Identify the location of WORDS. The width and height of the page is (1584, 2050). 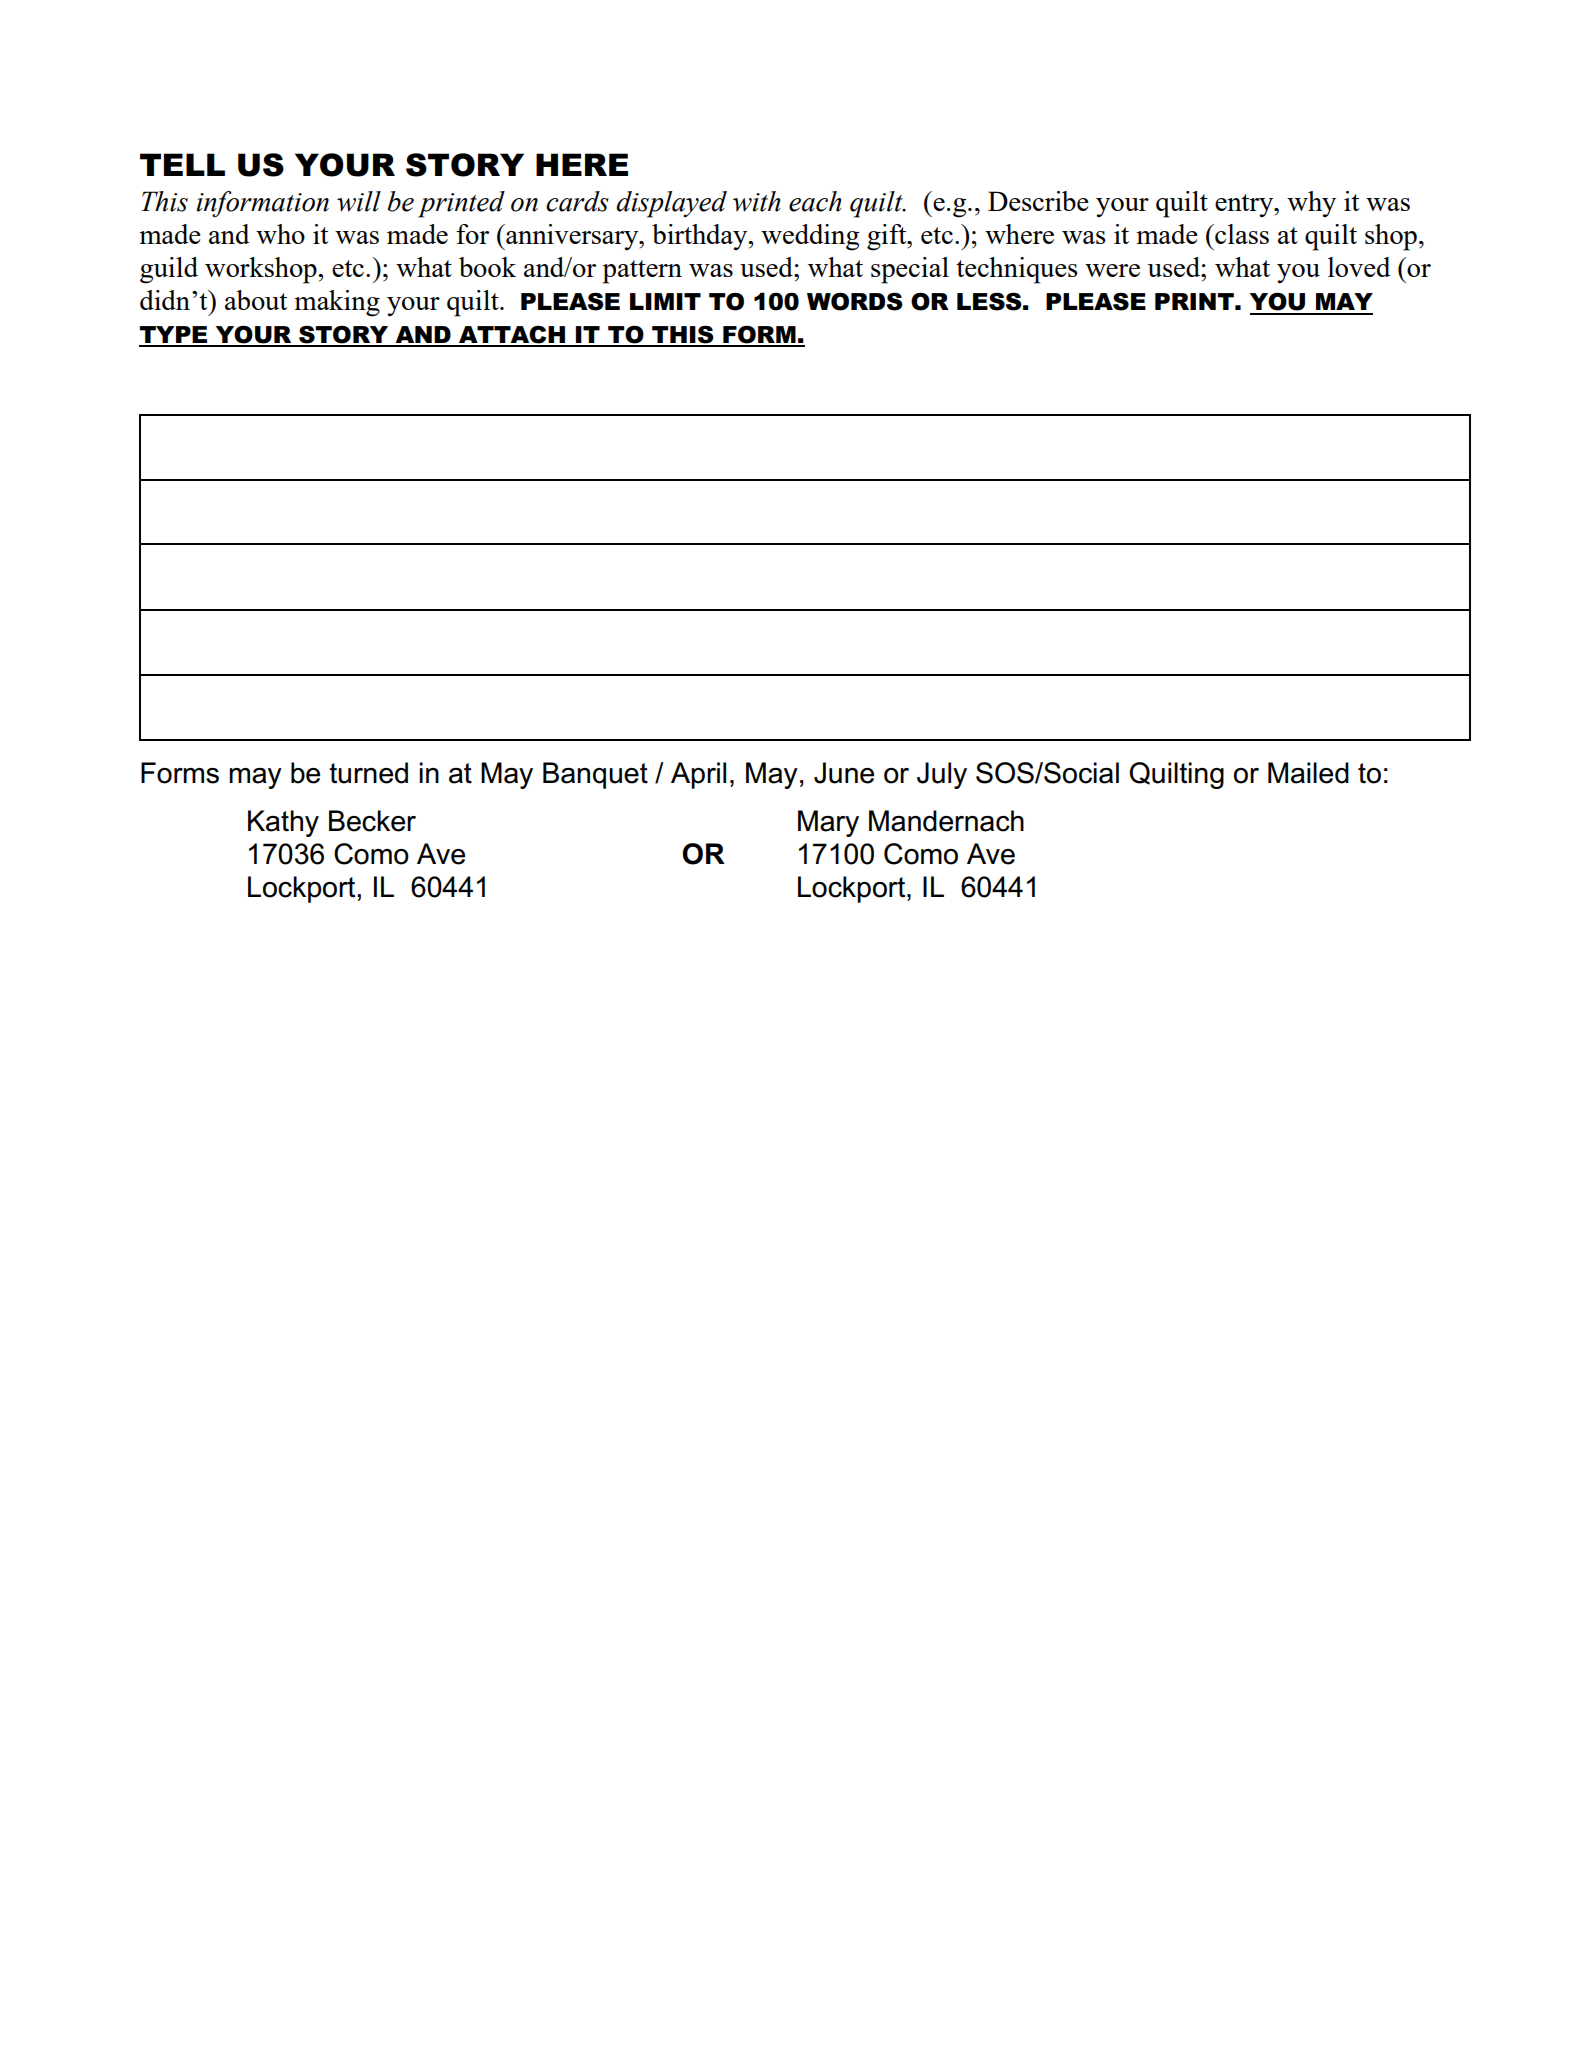
(855, 301).
